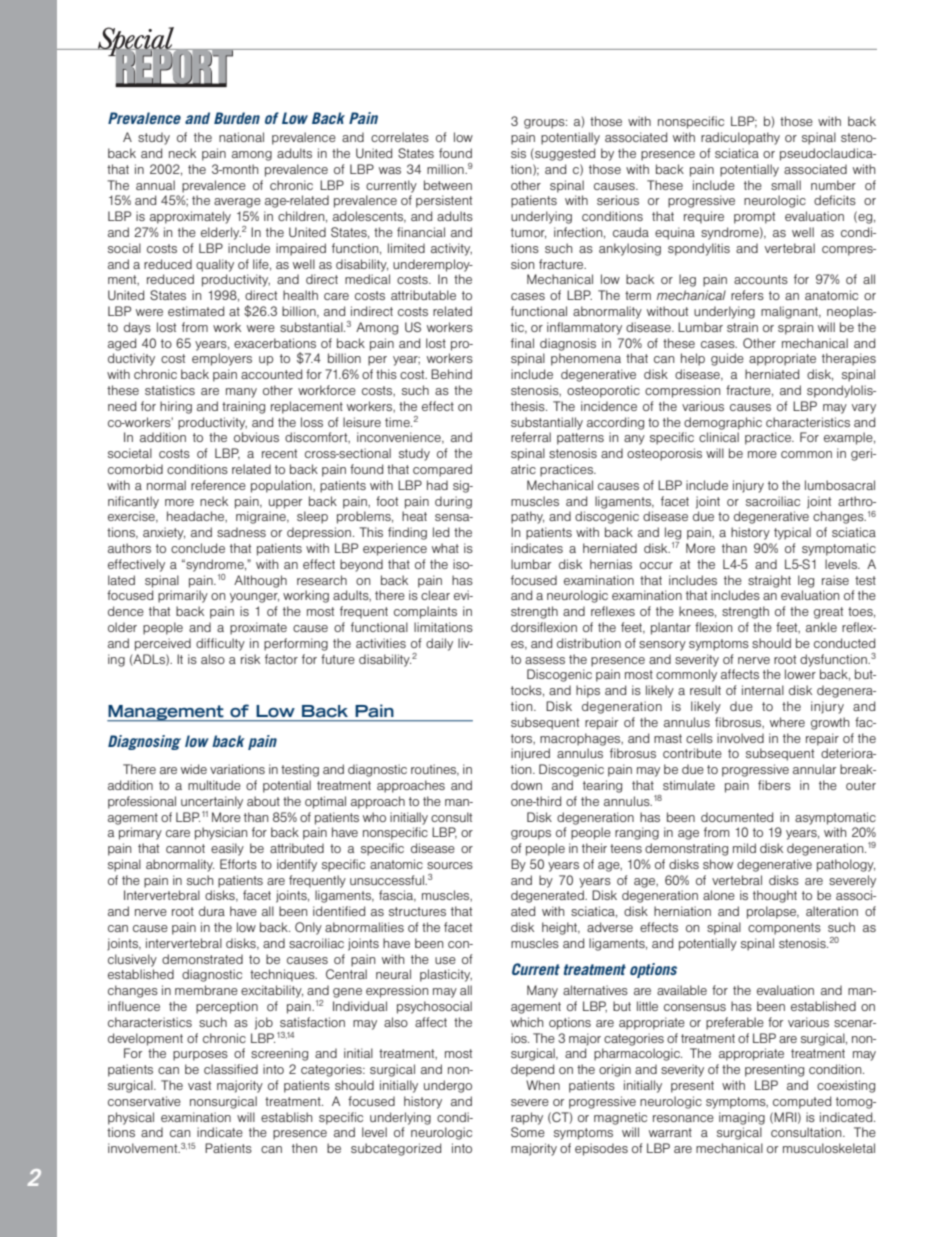 The image size is (952, 1237). I want to click on training, so click(243, 407).
